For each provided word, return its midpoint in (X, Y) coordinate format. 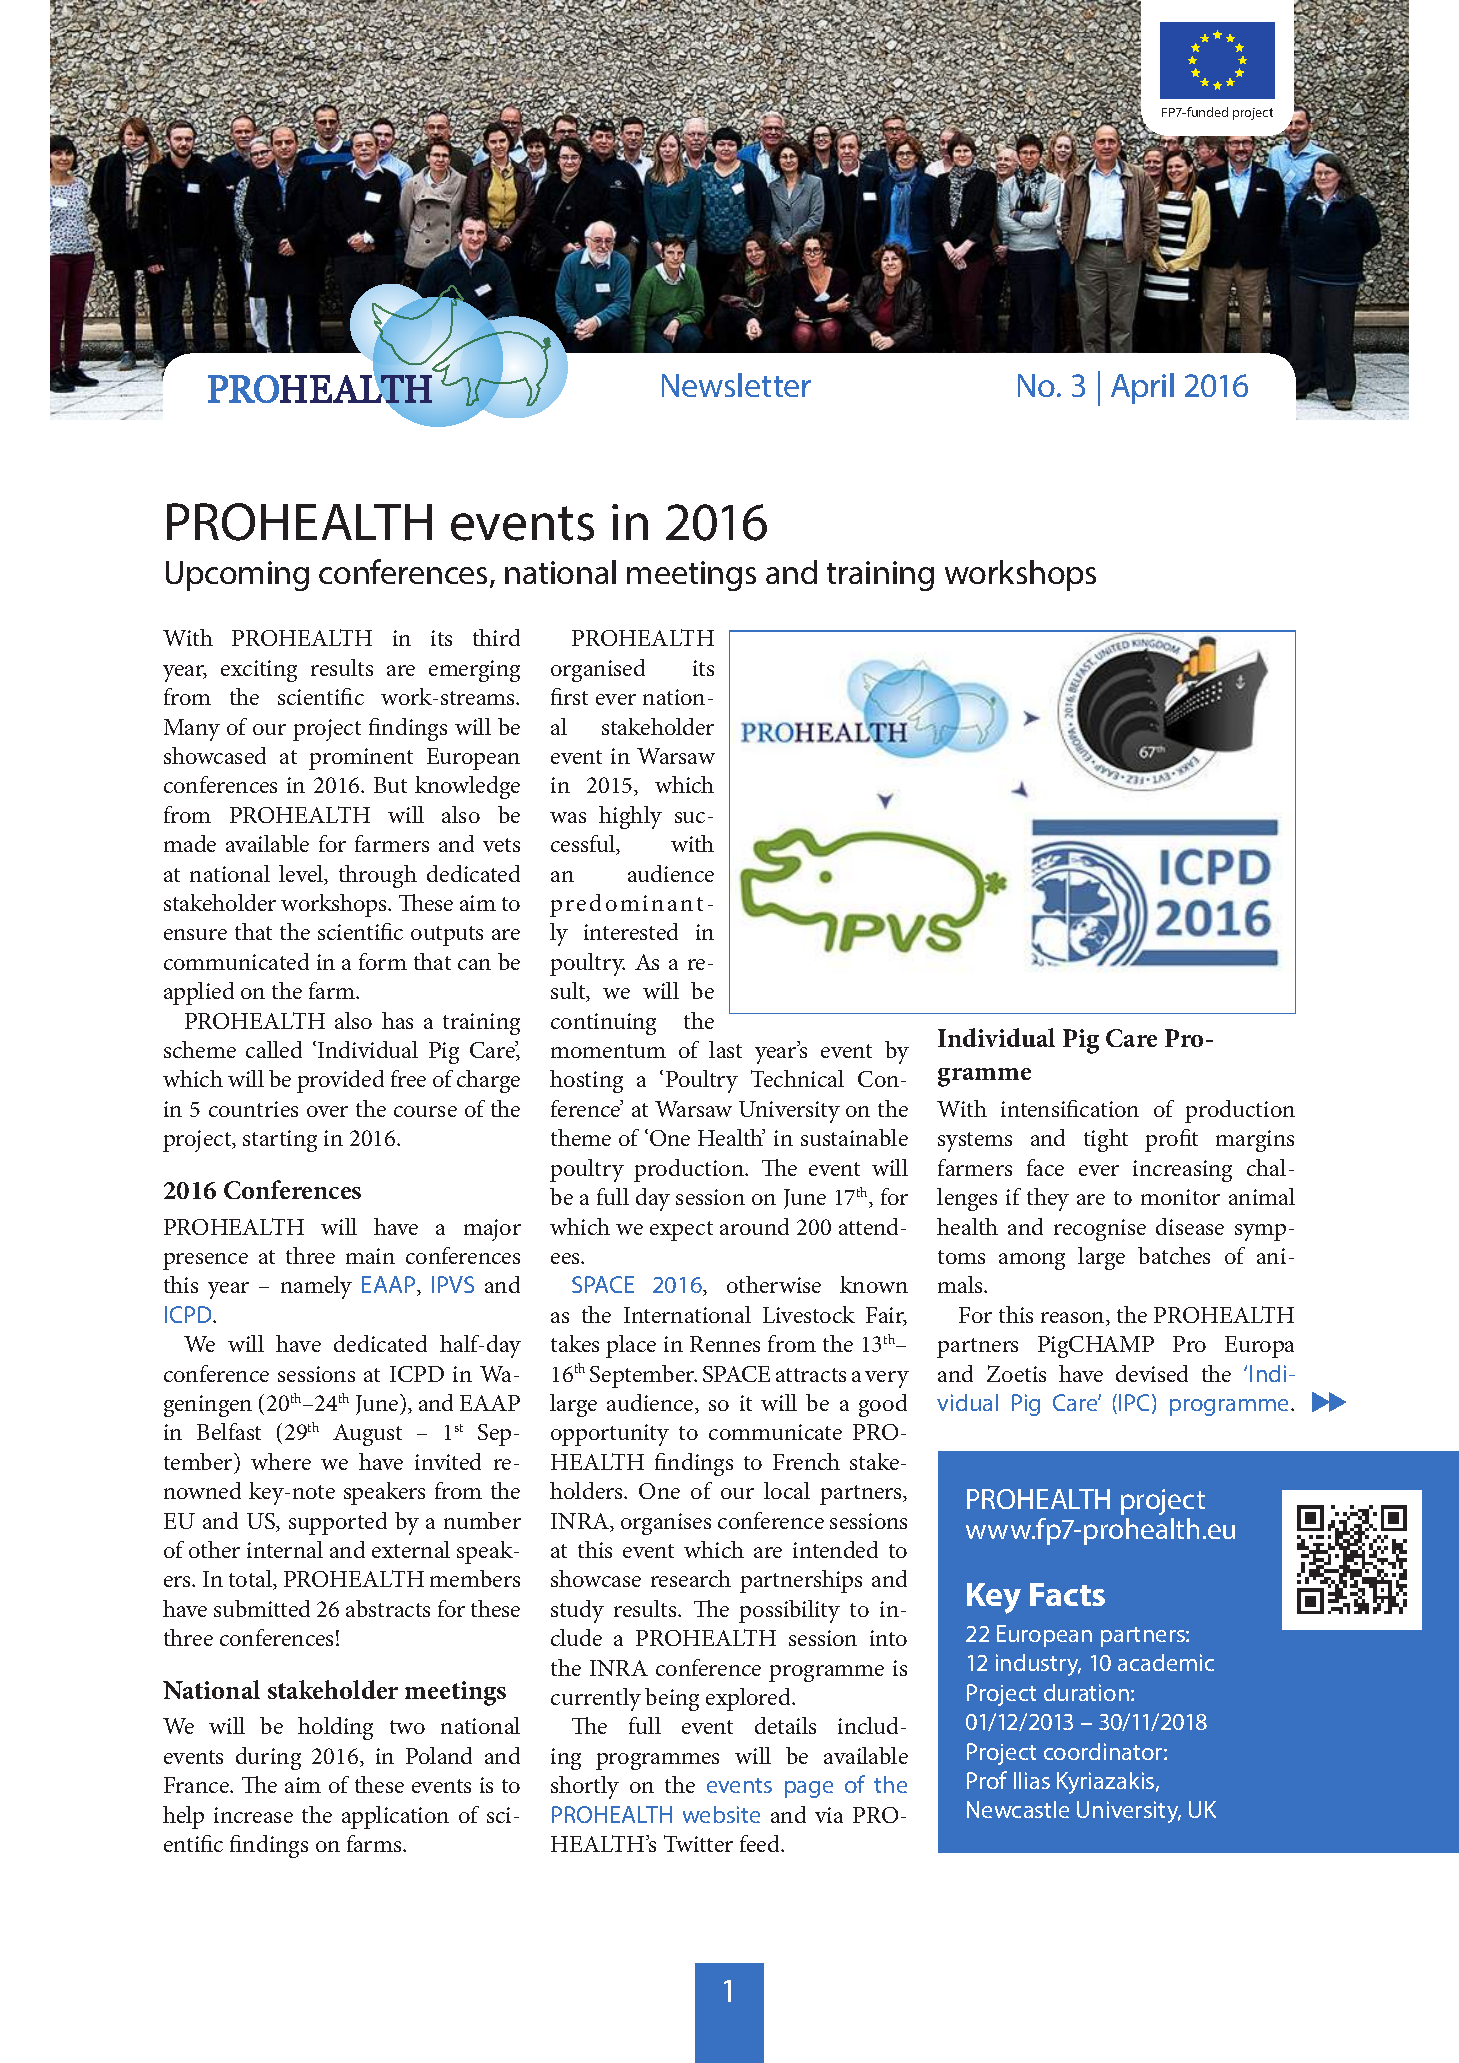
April (1142, 388)
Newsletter (736, 385)
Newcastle (1018, 1809)
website (721, 1814)
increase (253, 1815)
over (327, 1111)
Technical (797, 1078)
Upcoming (237, 576)
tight (1106, 1140)
